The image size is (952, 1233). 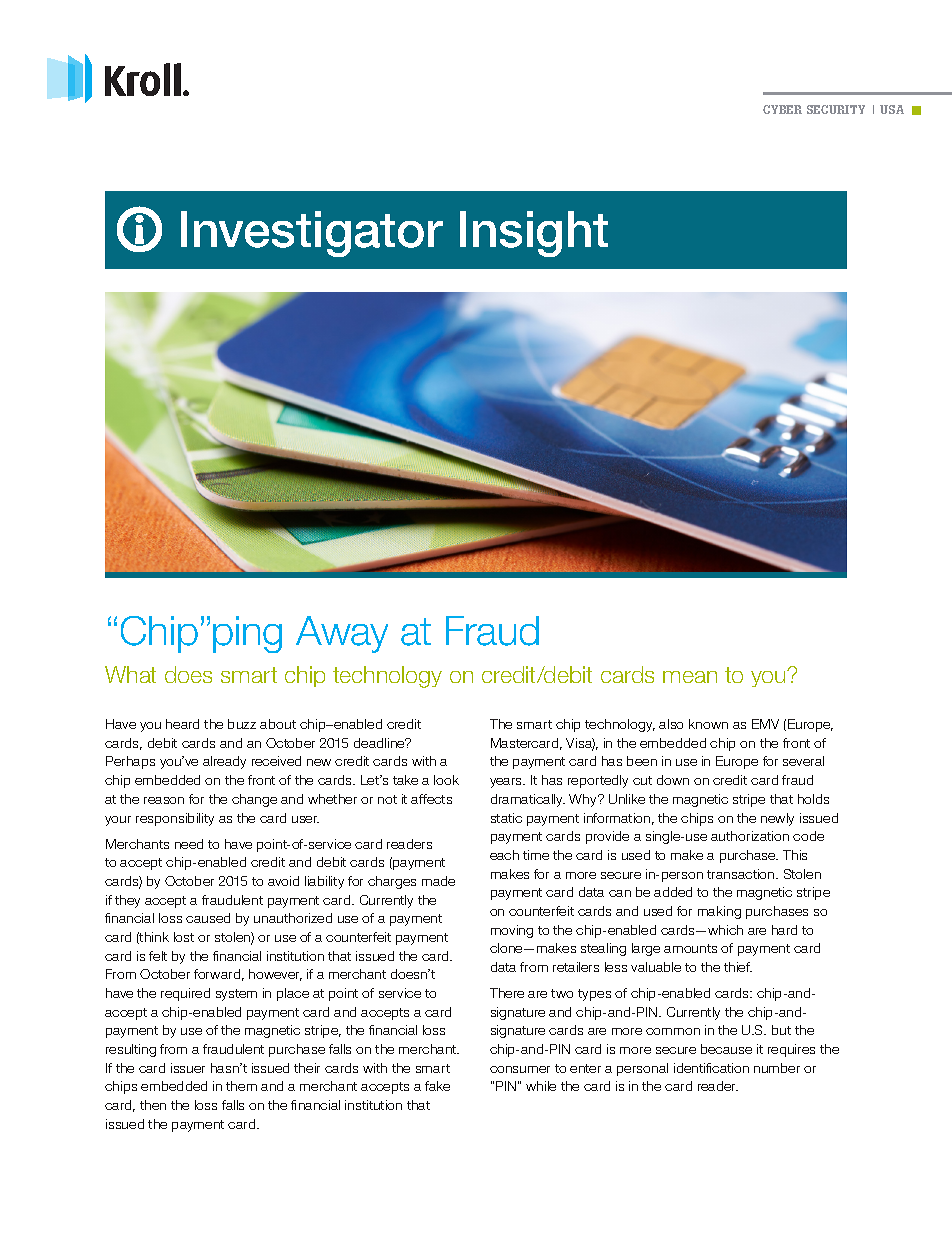 I want to click on What, so click(x=130, y=674).
